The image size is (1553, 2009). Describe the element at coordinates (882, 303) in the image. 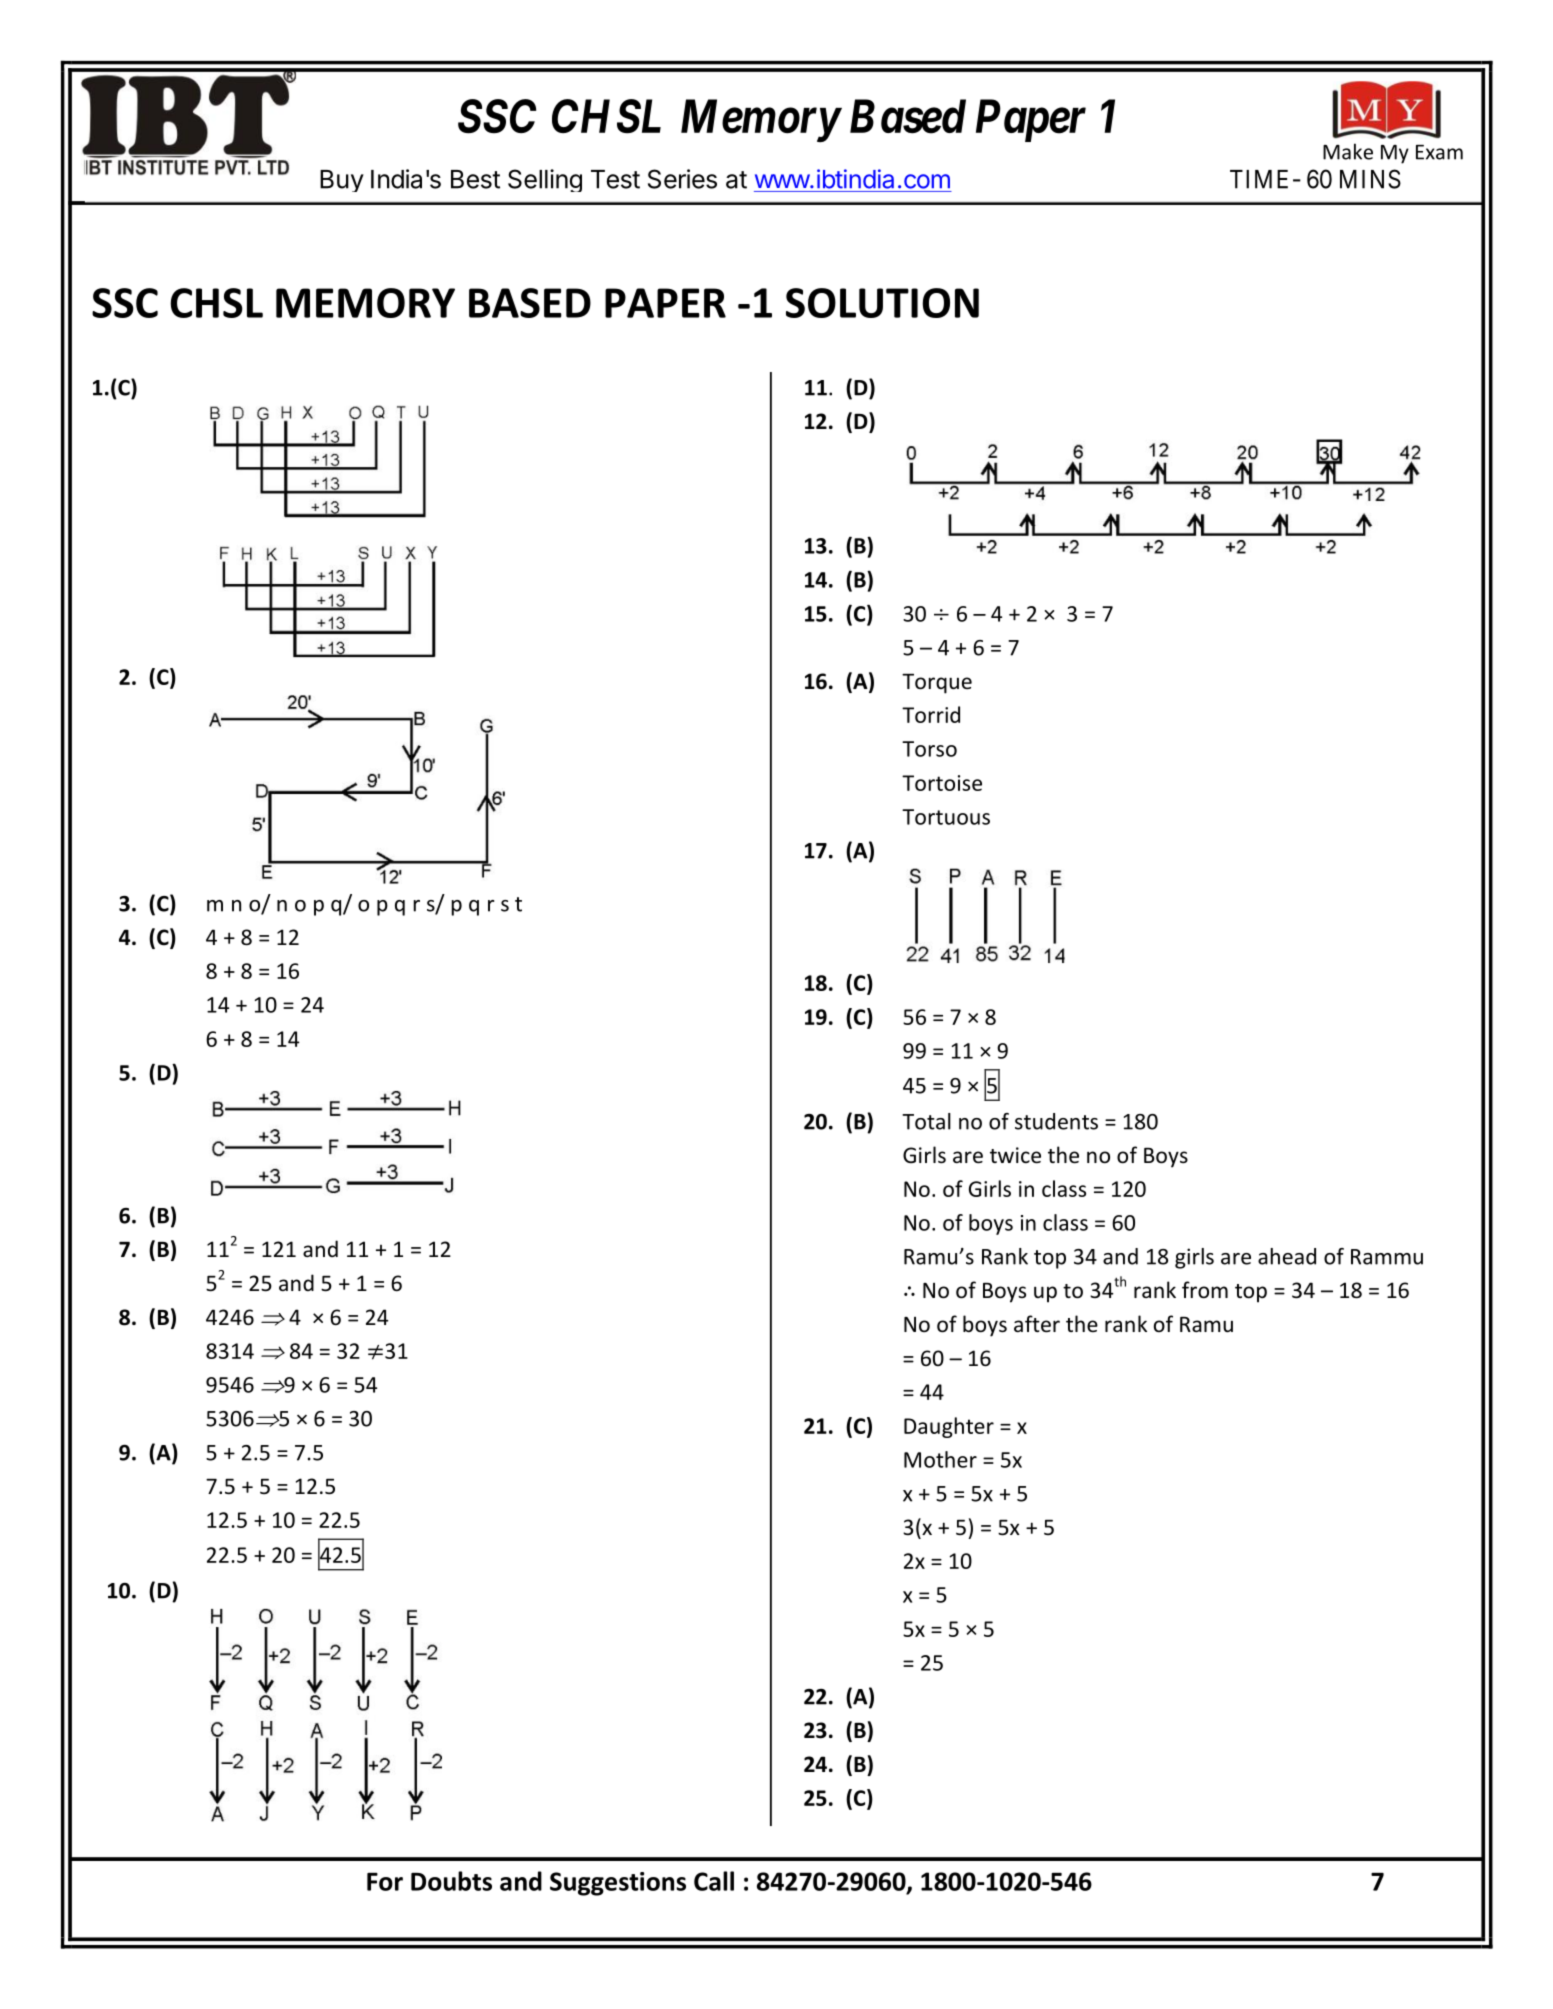

I see `SOLUTION` at that location.
